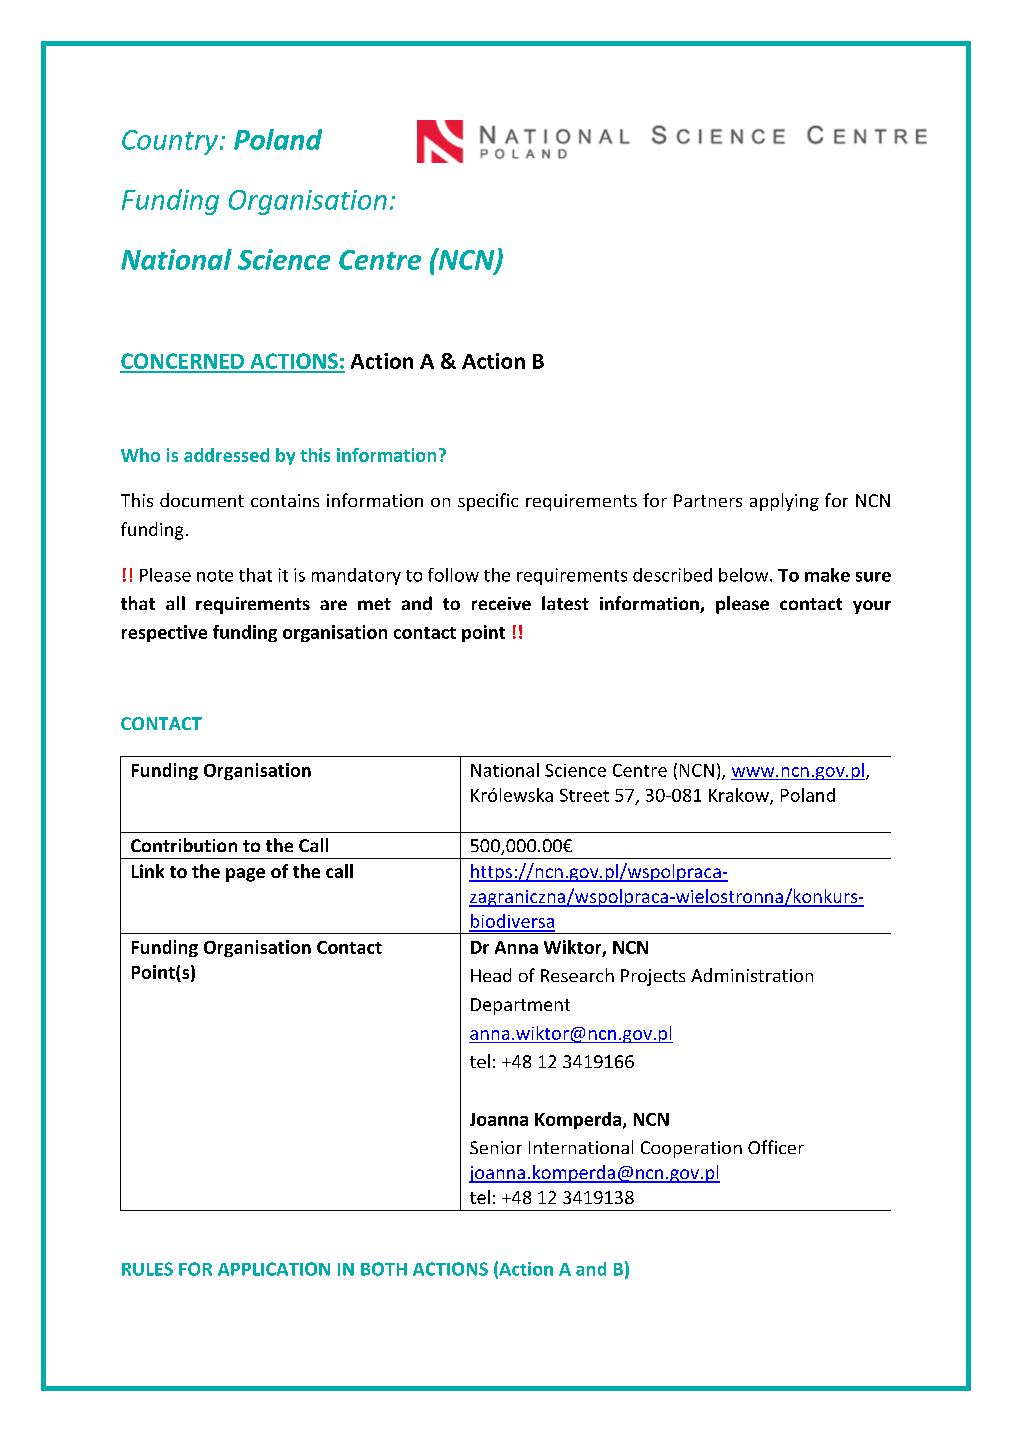  I want to click on receive, so click(501, 603).
